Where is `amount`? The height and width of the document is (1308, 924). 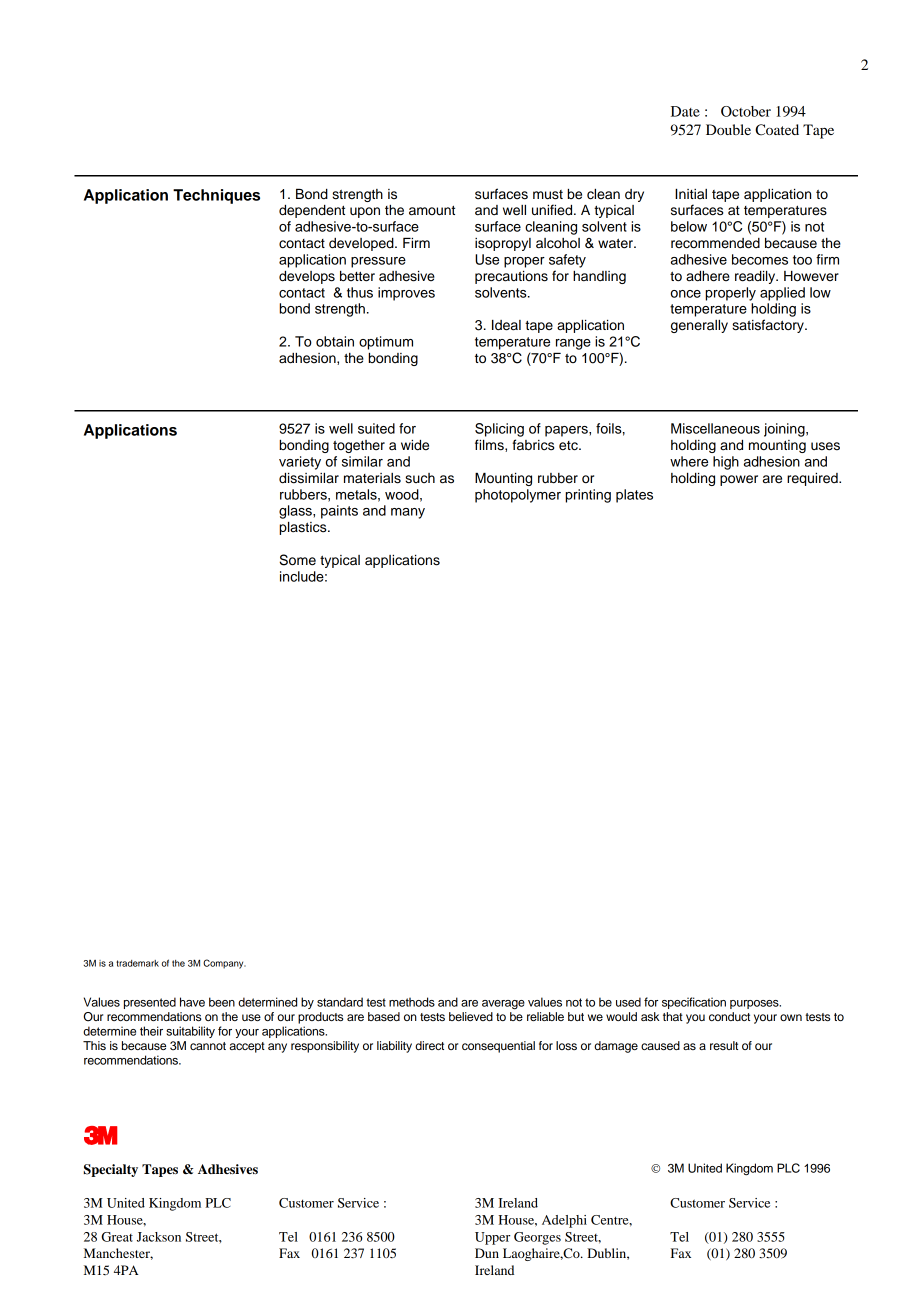 amount is located at coordinates (432, 210).
